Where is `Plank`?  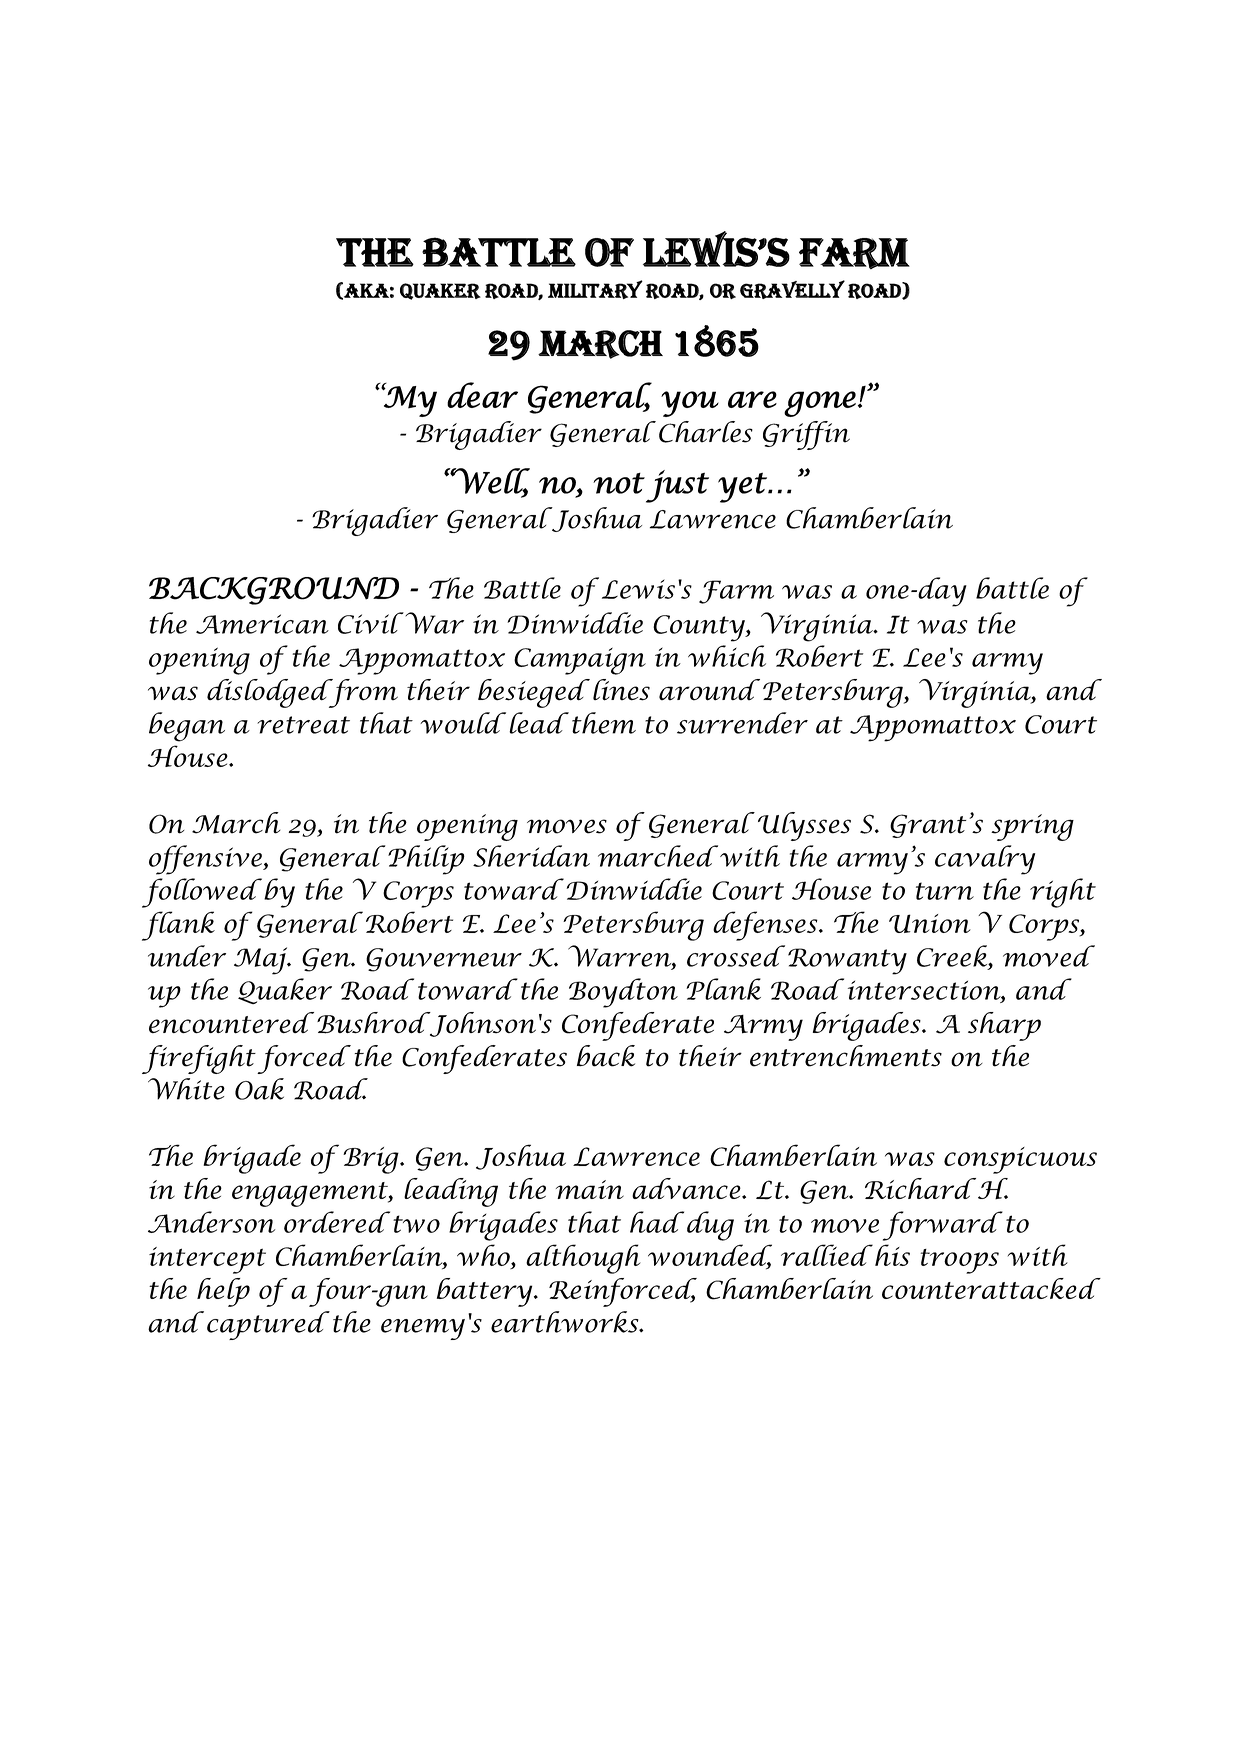
Plank is located at coordinates (723, 989).
